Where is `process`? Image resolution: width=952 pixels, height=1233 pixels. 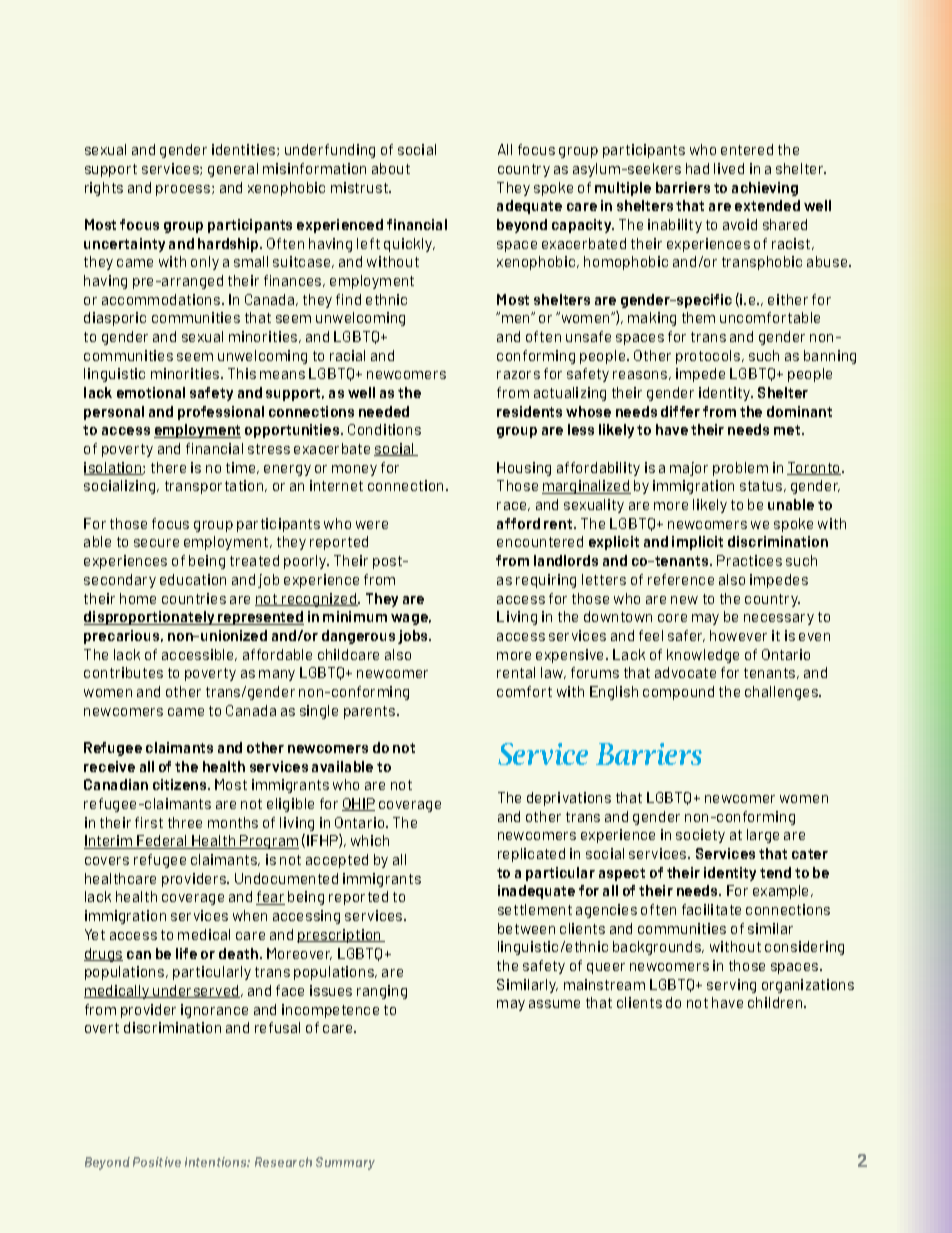 process is located at coordinates (184, 190).
